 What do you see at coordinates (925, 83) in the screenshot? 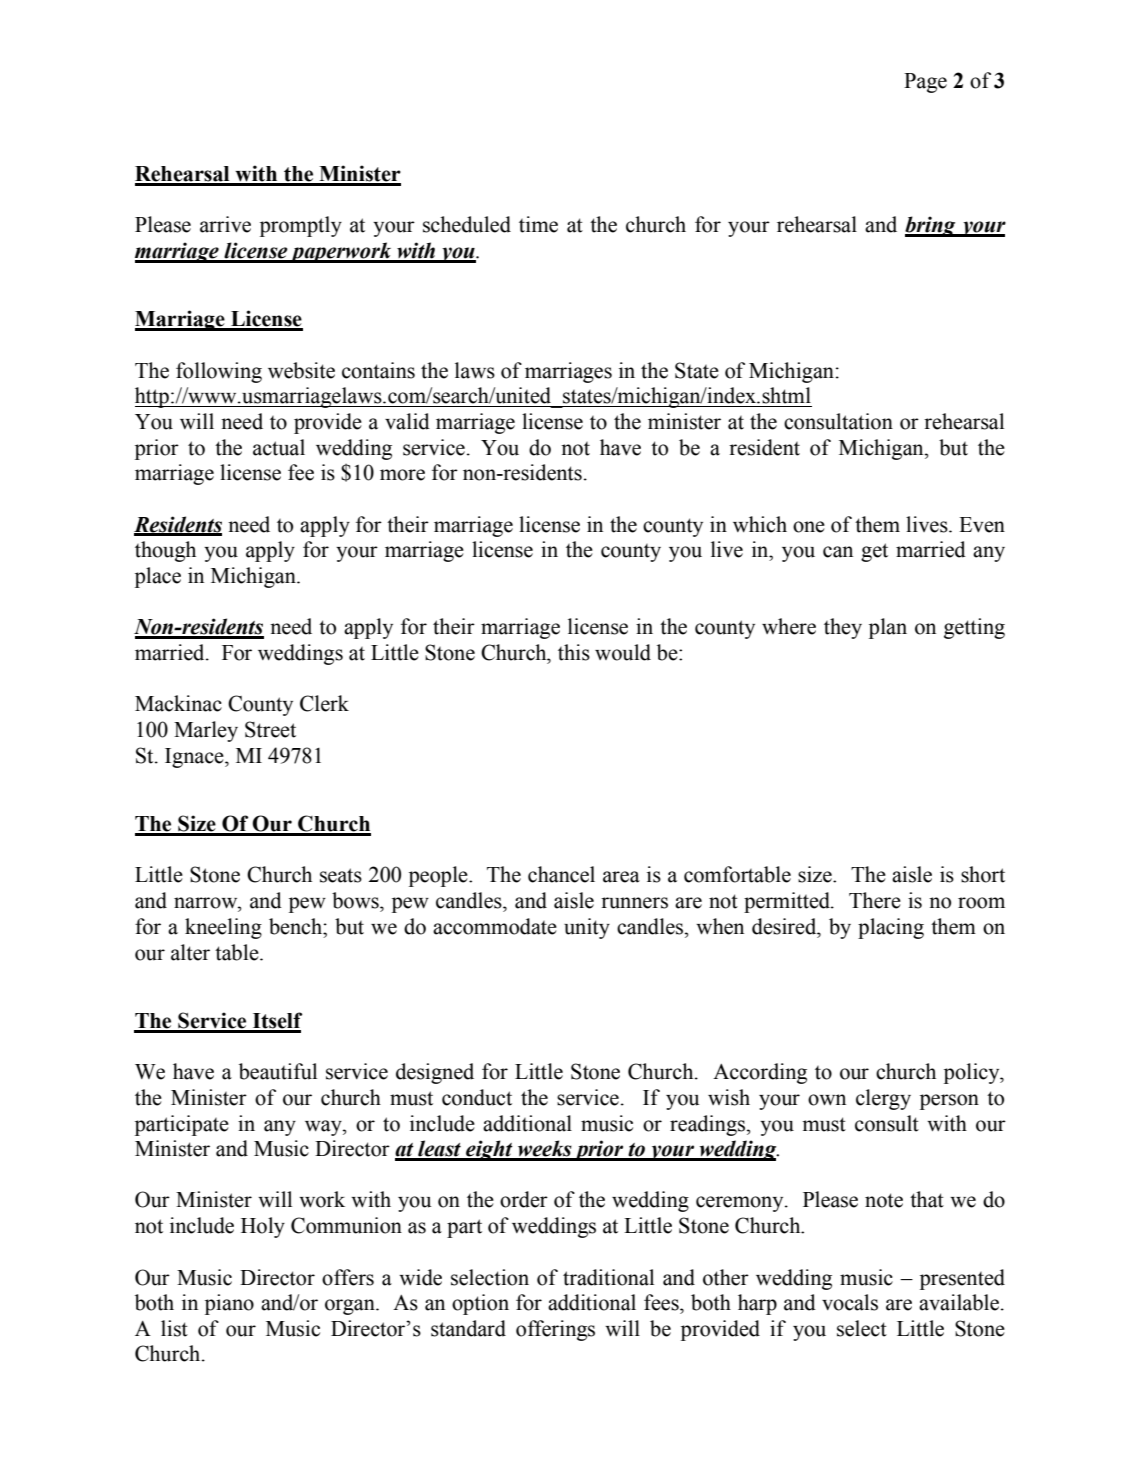
I see `Page` at bounding box center [925, 83].
